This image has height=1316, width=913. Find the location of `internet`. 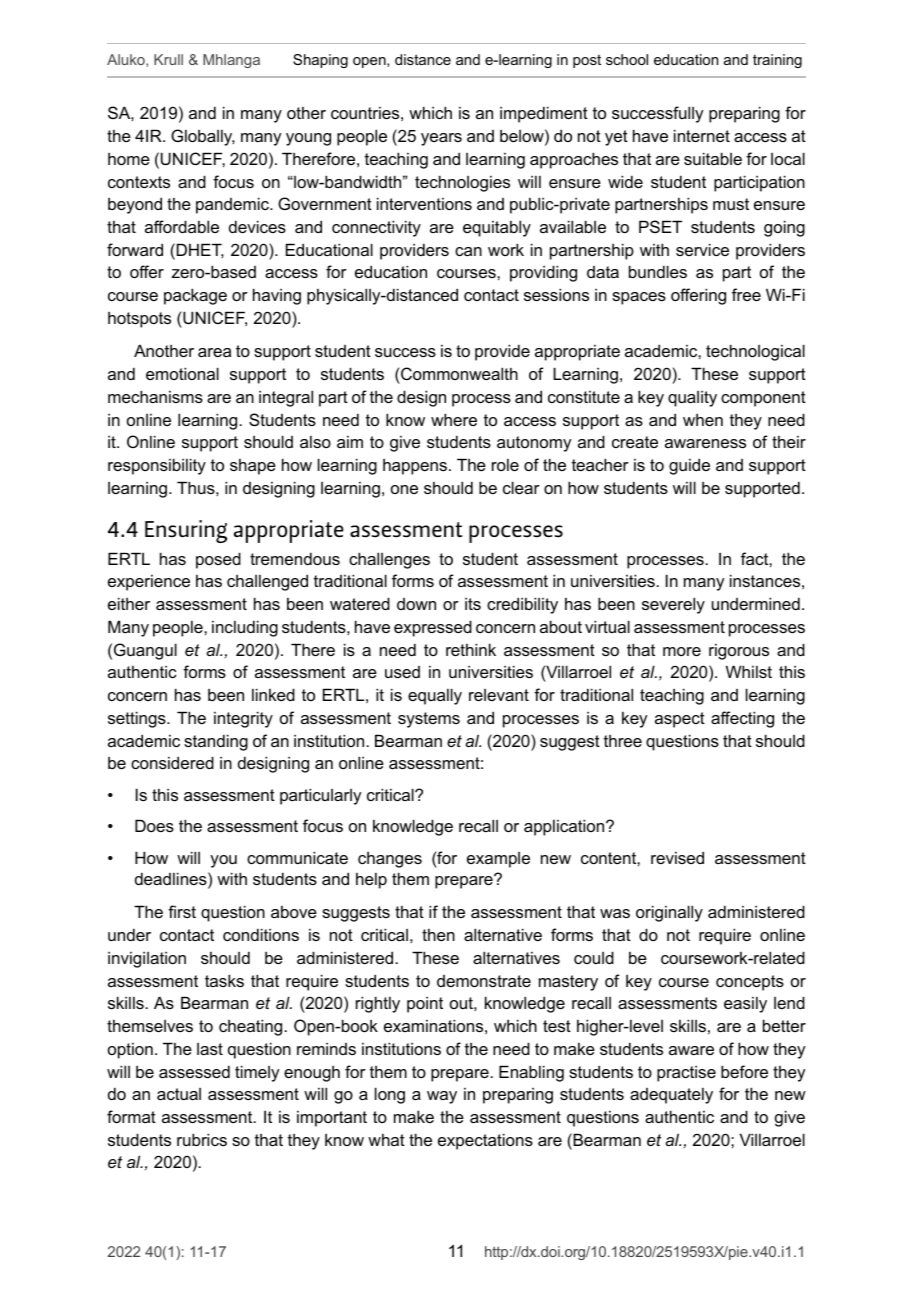

internet is located at coordinates (702, 135).
